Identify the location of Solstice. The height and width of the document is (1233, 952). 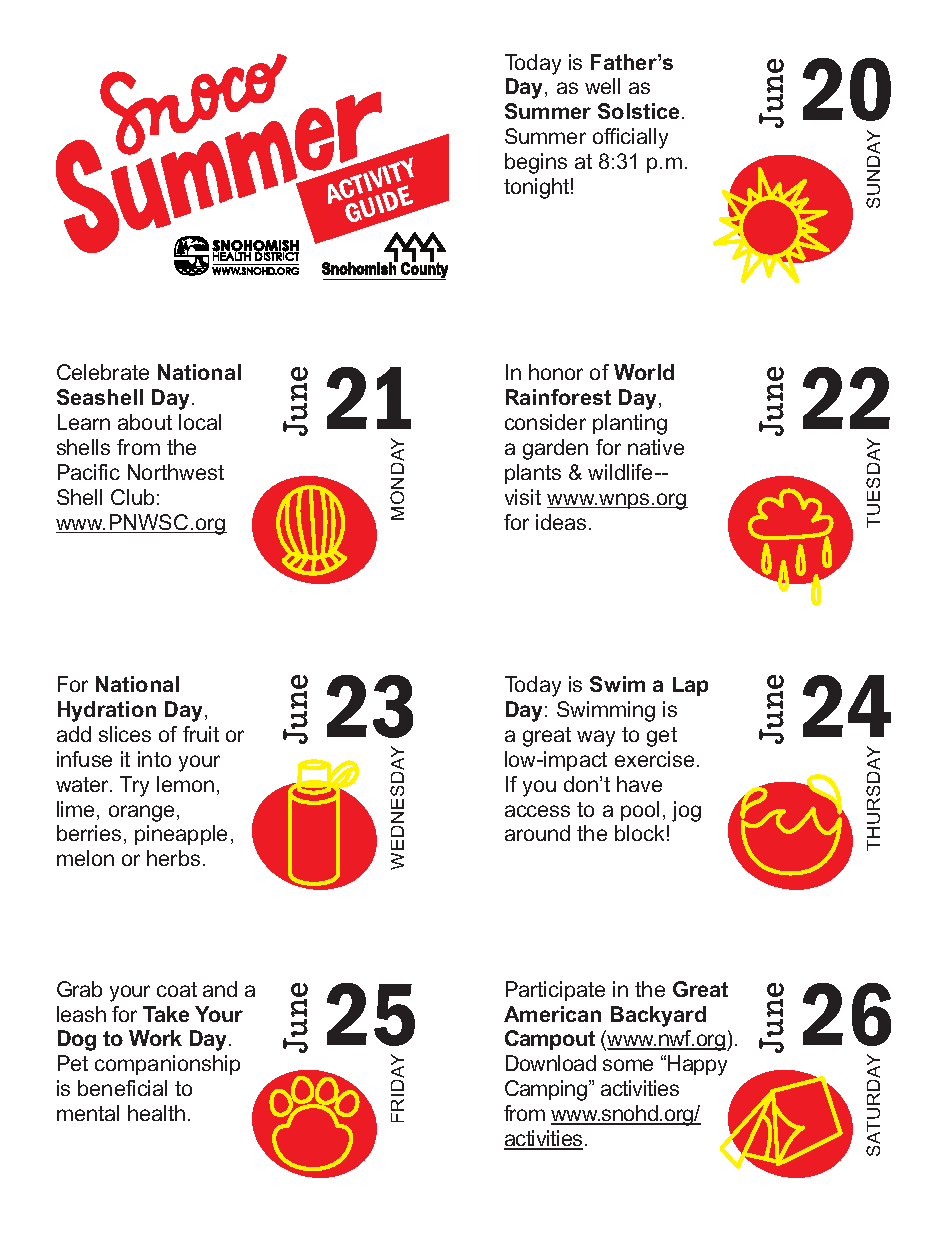
(638, 111).
